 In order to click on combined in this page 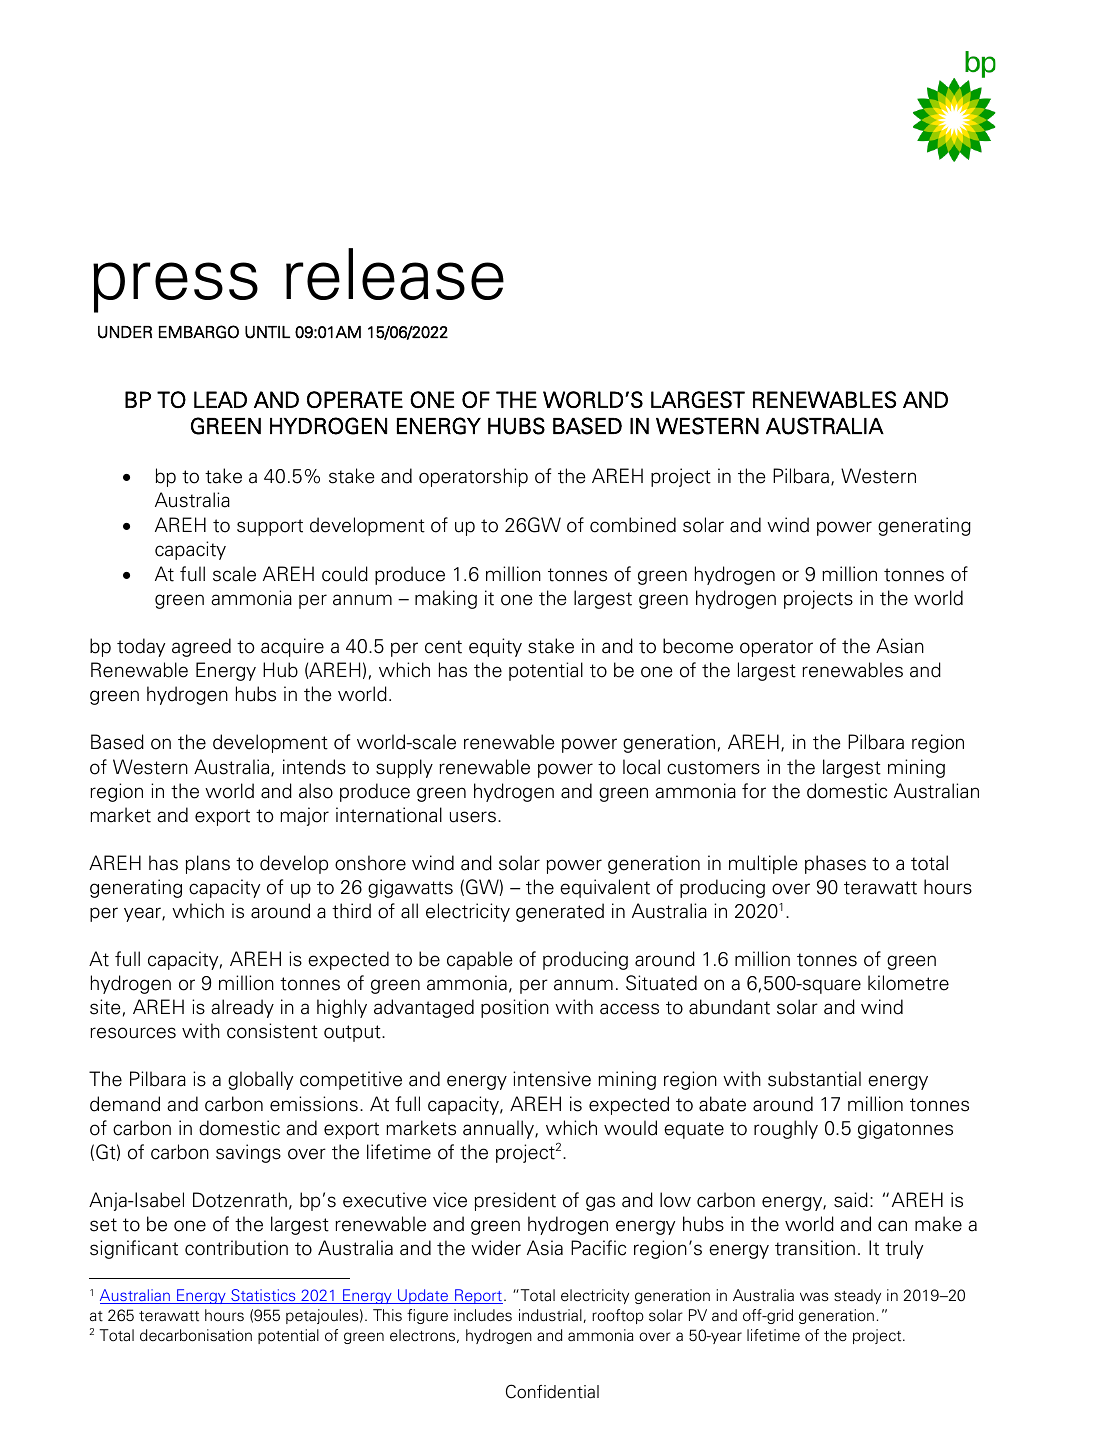, I will do `click(633, 525)`.
